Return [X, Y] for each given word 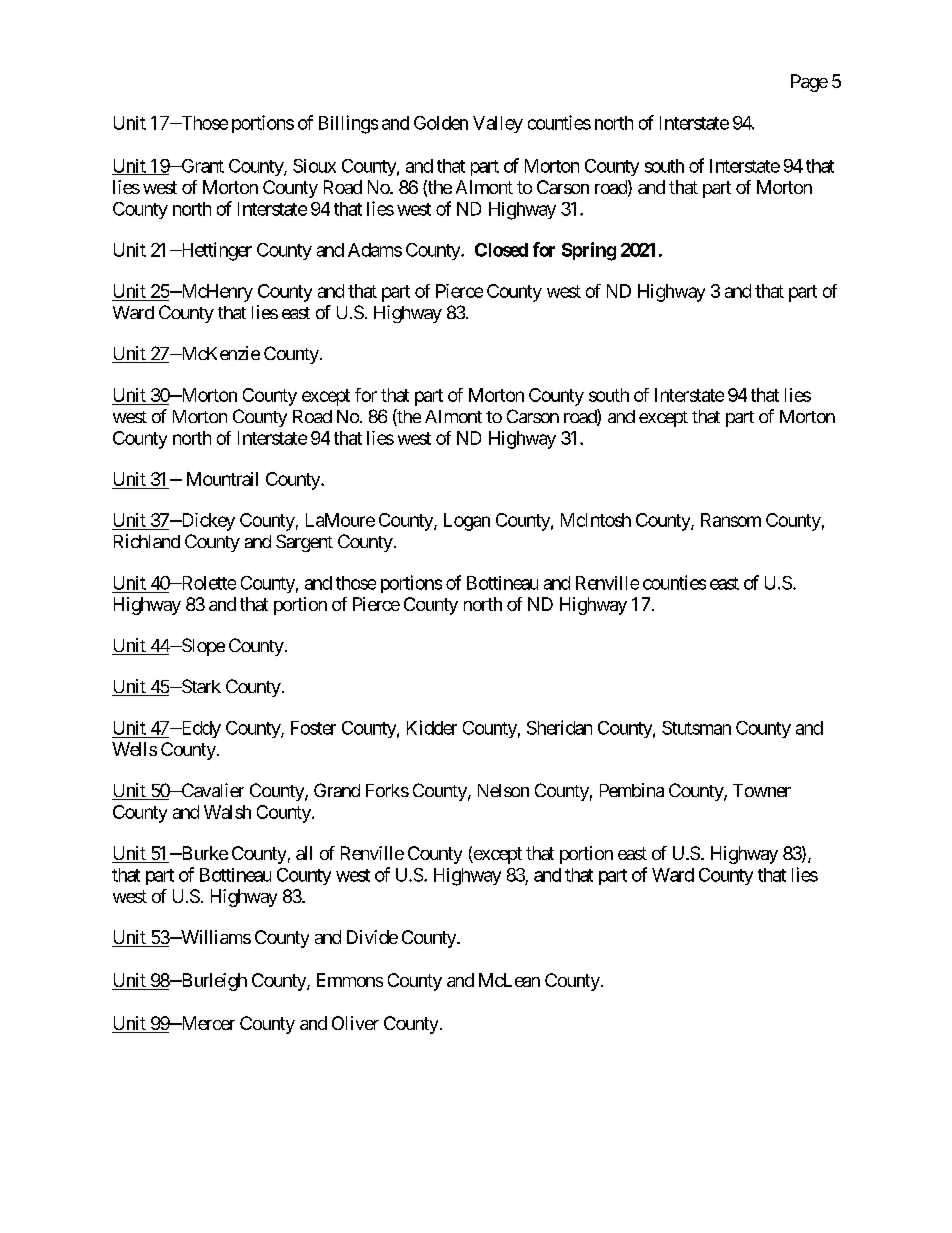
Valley [498, 124]
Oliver [355, 1023]
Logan [467, 522]
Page [809, 83]
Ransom [731, 520]
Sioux [314, 166]
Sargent [304, 543]
